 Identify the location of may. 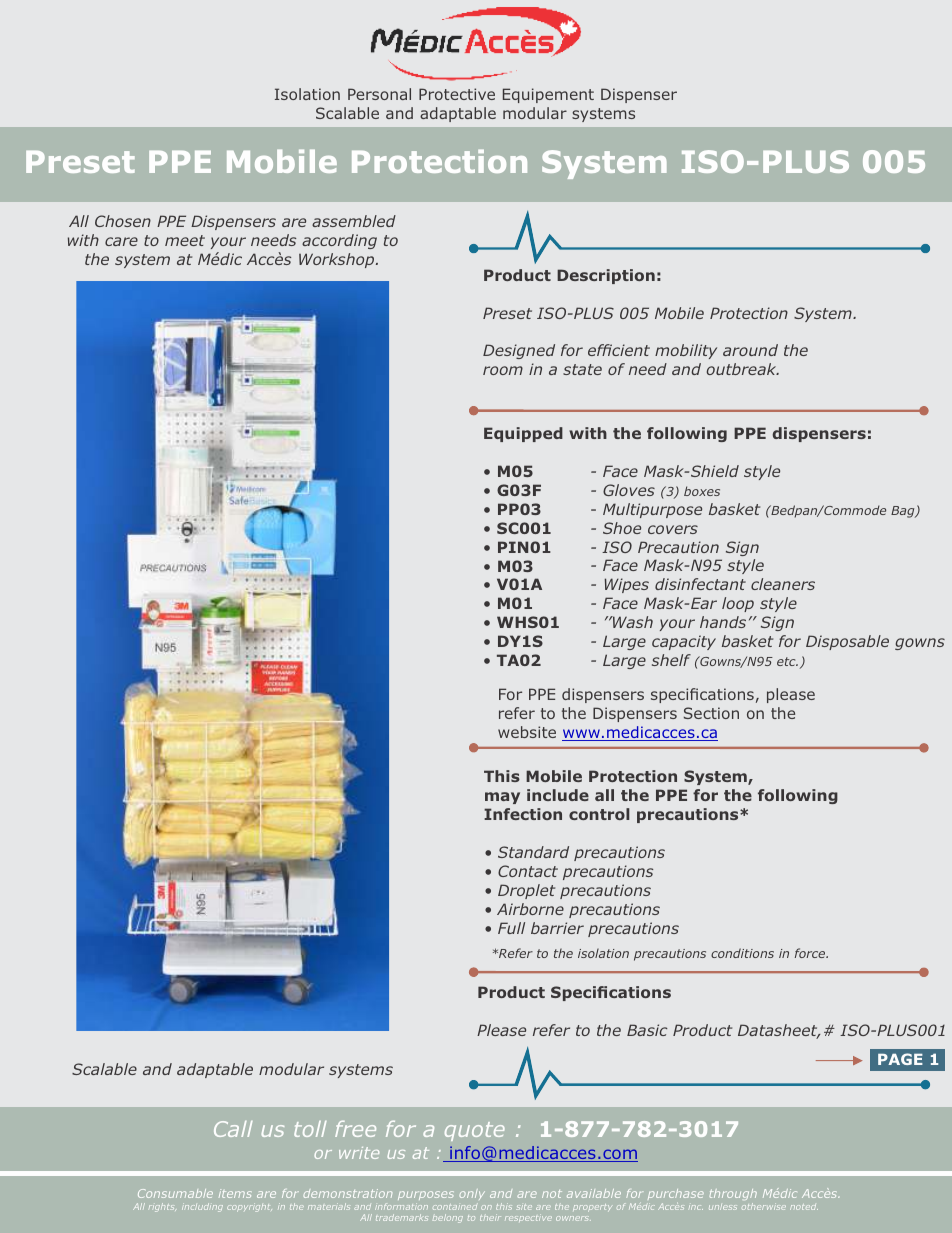
(502, 798).
